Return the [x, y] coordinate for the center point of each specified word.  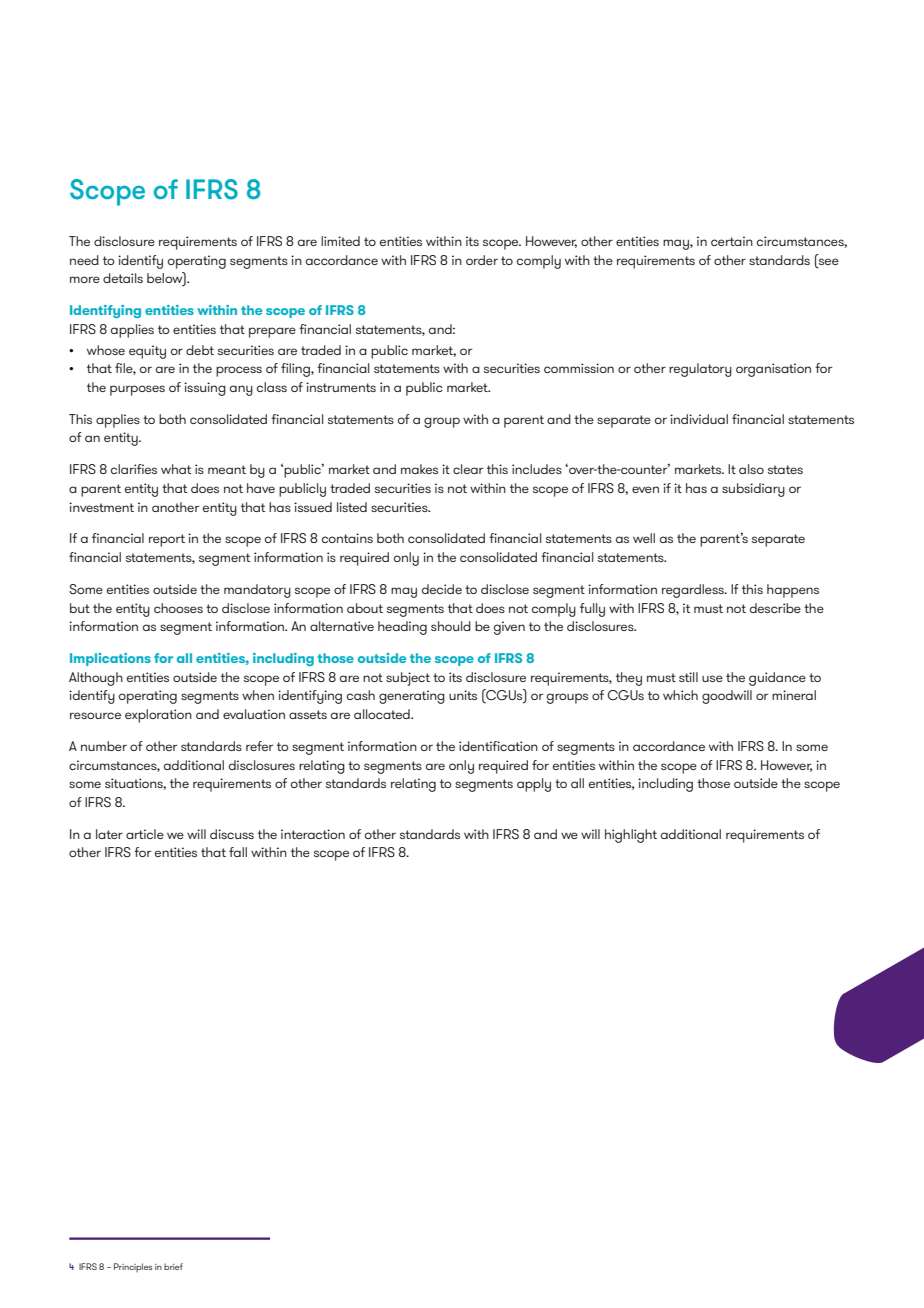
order [482, 260]
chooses [178, 608]
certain [732, 241]
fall [238, 852]
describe [775, 608]
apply [534, 785]
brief [173, 1266]
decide [442, 589]
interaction [313, 834]
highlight [631, 836]
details [123, 278]
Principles [133, 1267]
